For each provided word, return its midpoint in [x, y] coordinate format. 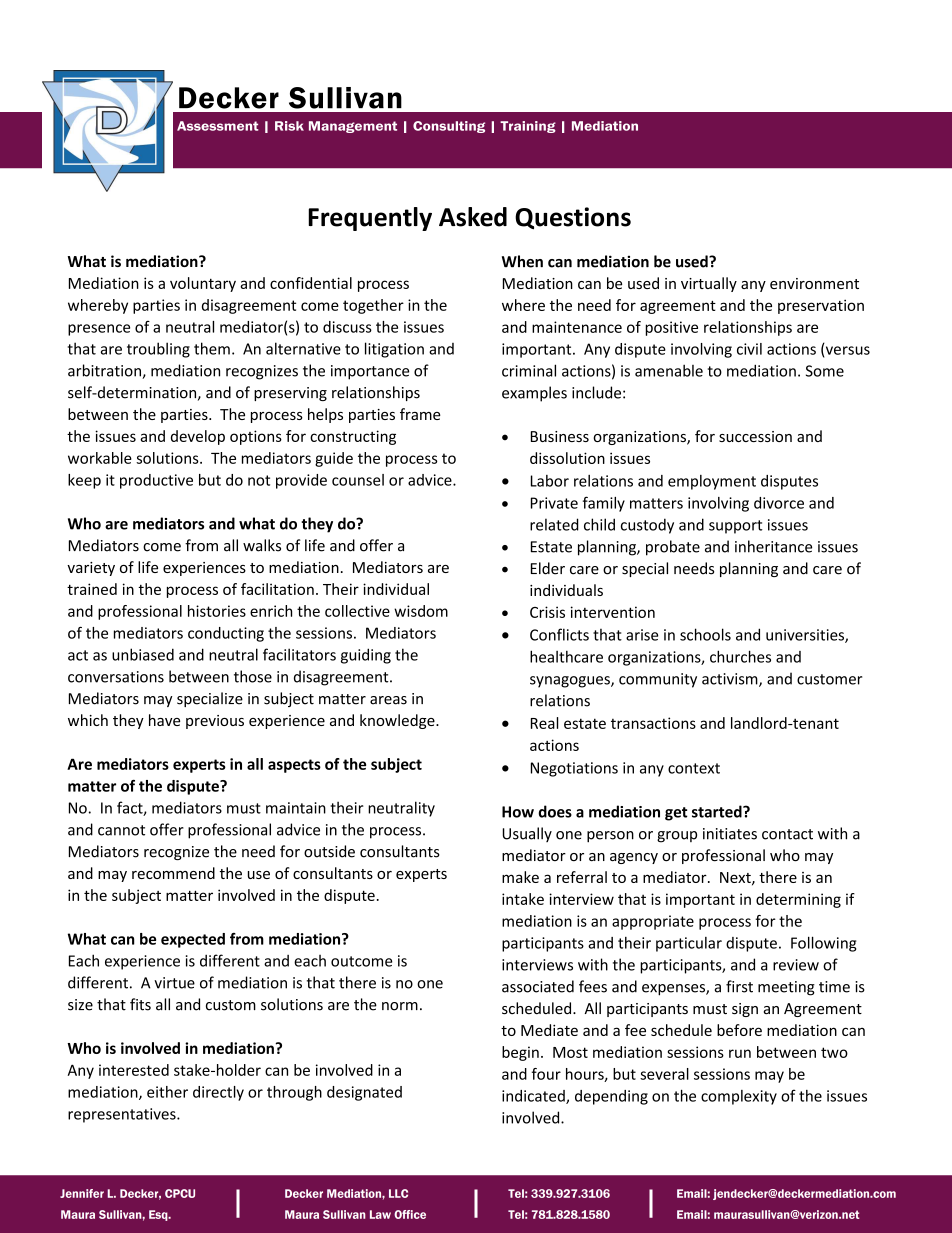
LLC [398, 1193]
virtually [709, 284]
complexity [739, 1097]
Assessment [218, 126]
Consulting [449, 127]
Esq [159, 1215]
